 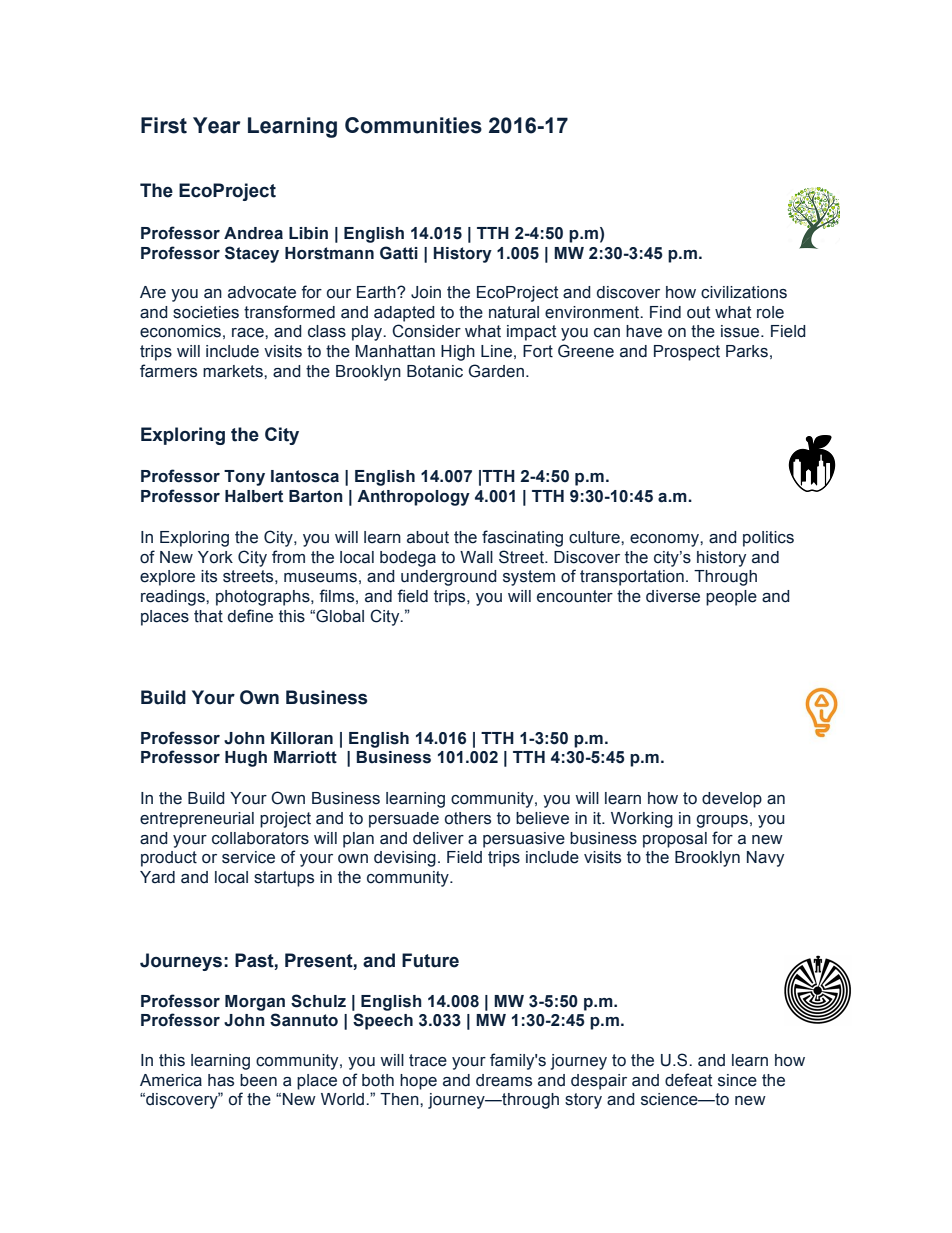 I want to click on underground, so click(x=449, y=578).
